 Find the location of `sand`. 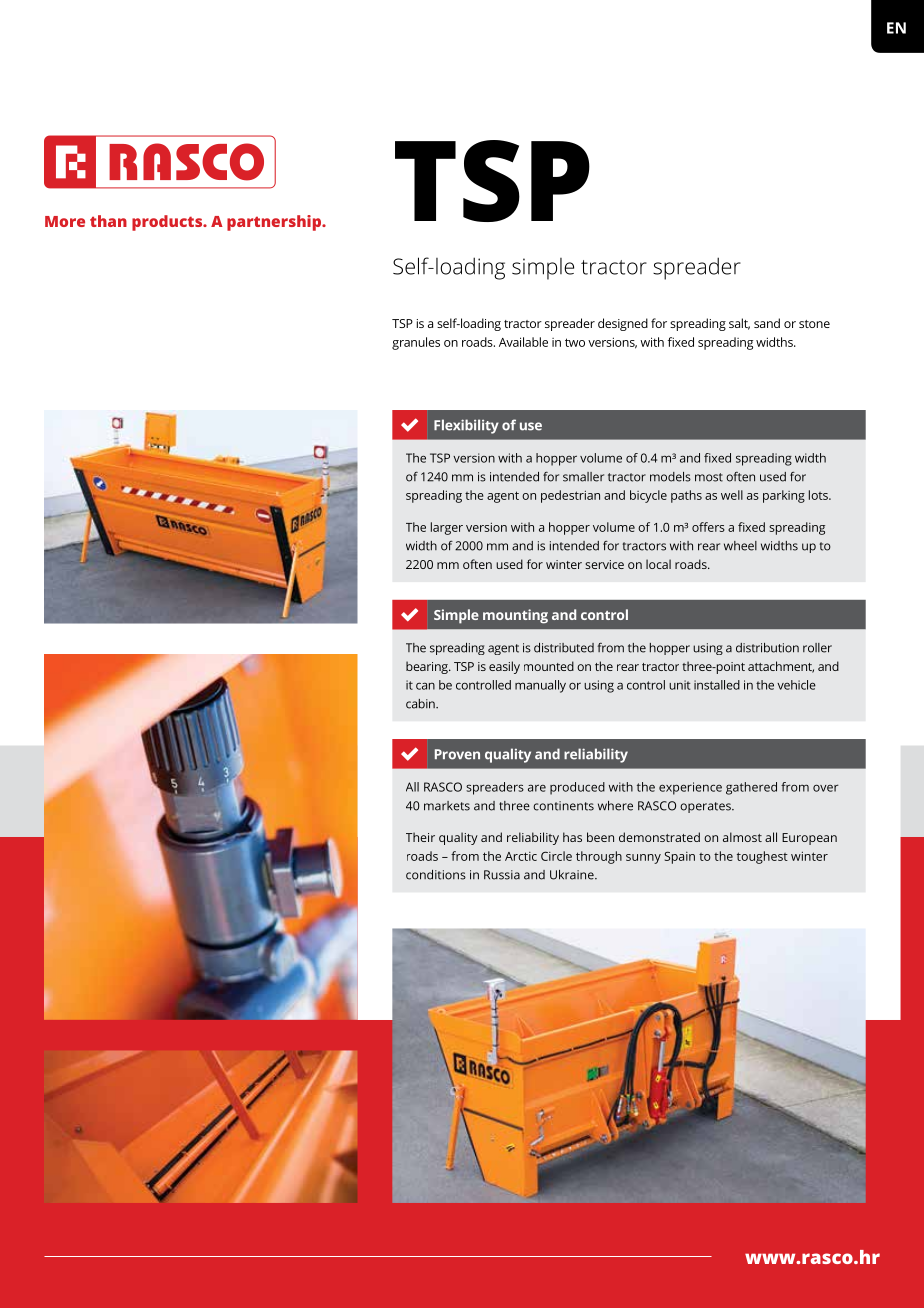

sand is located at coordinates (767, 323).
